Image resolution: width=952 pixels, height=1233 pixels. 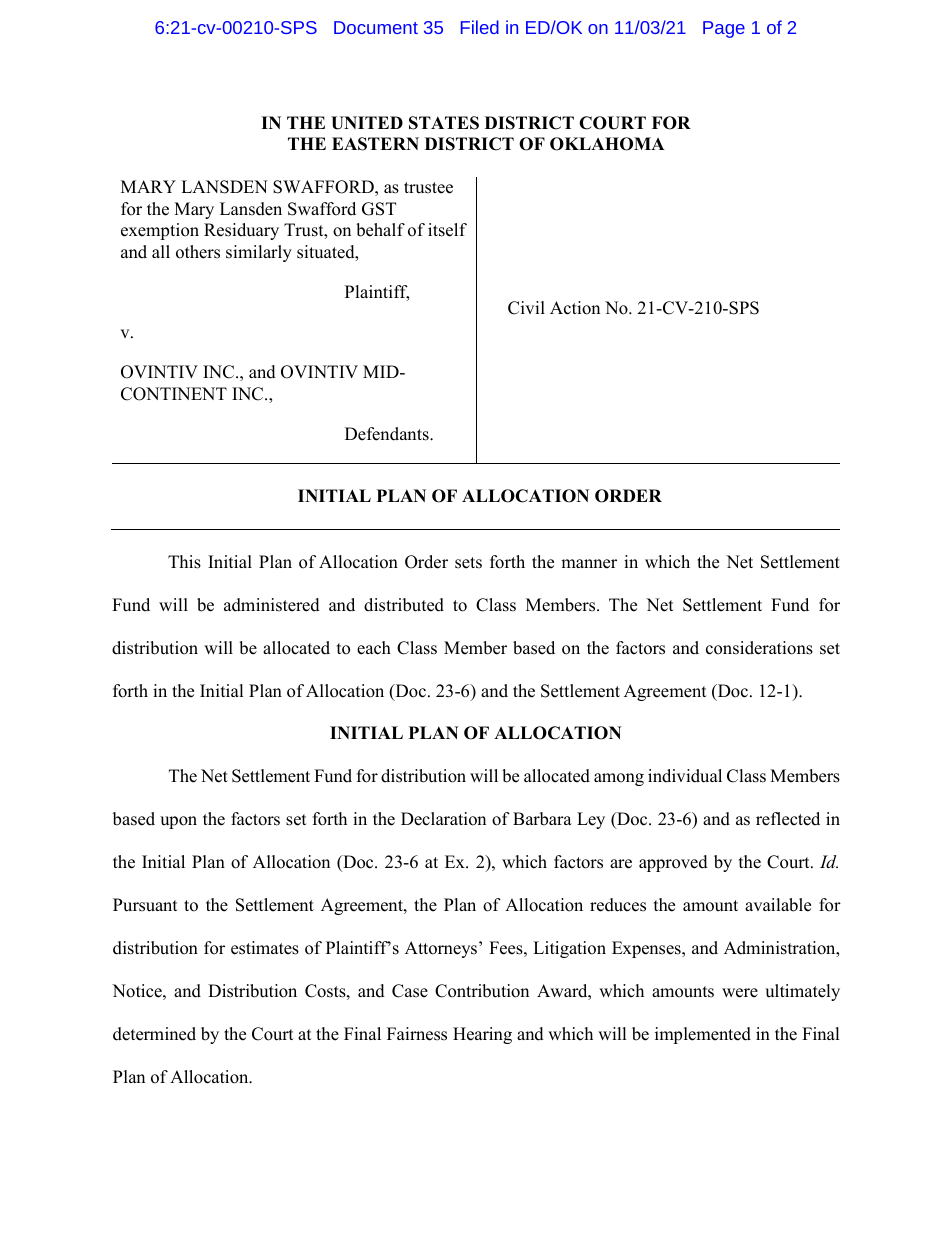 I want to click on Civil, so click(x=526, y=308).
